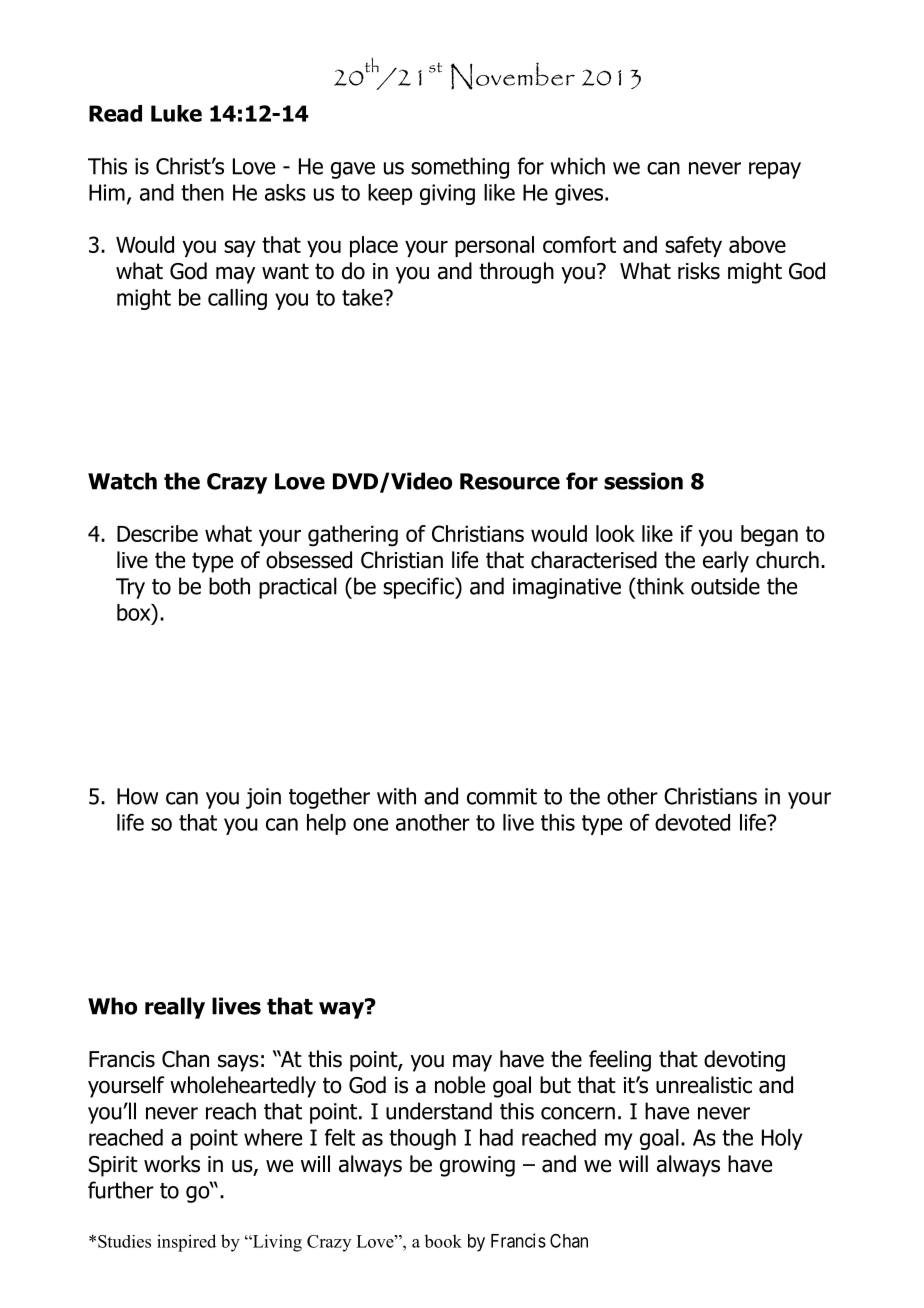 The image size is (924, 1308). I want to click on book, so click(443, 1241).
